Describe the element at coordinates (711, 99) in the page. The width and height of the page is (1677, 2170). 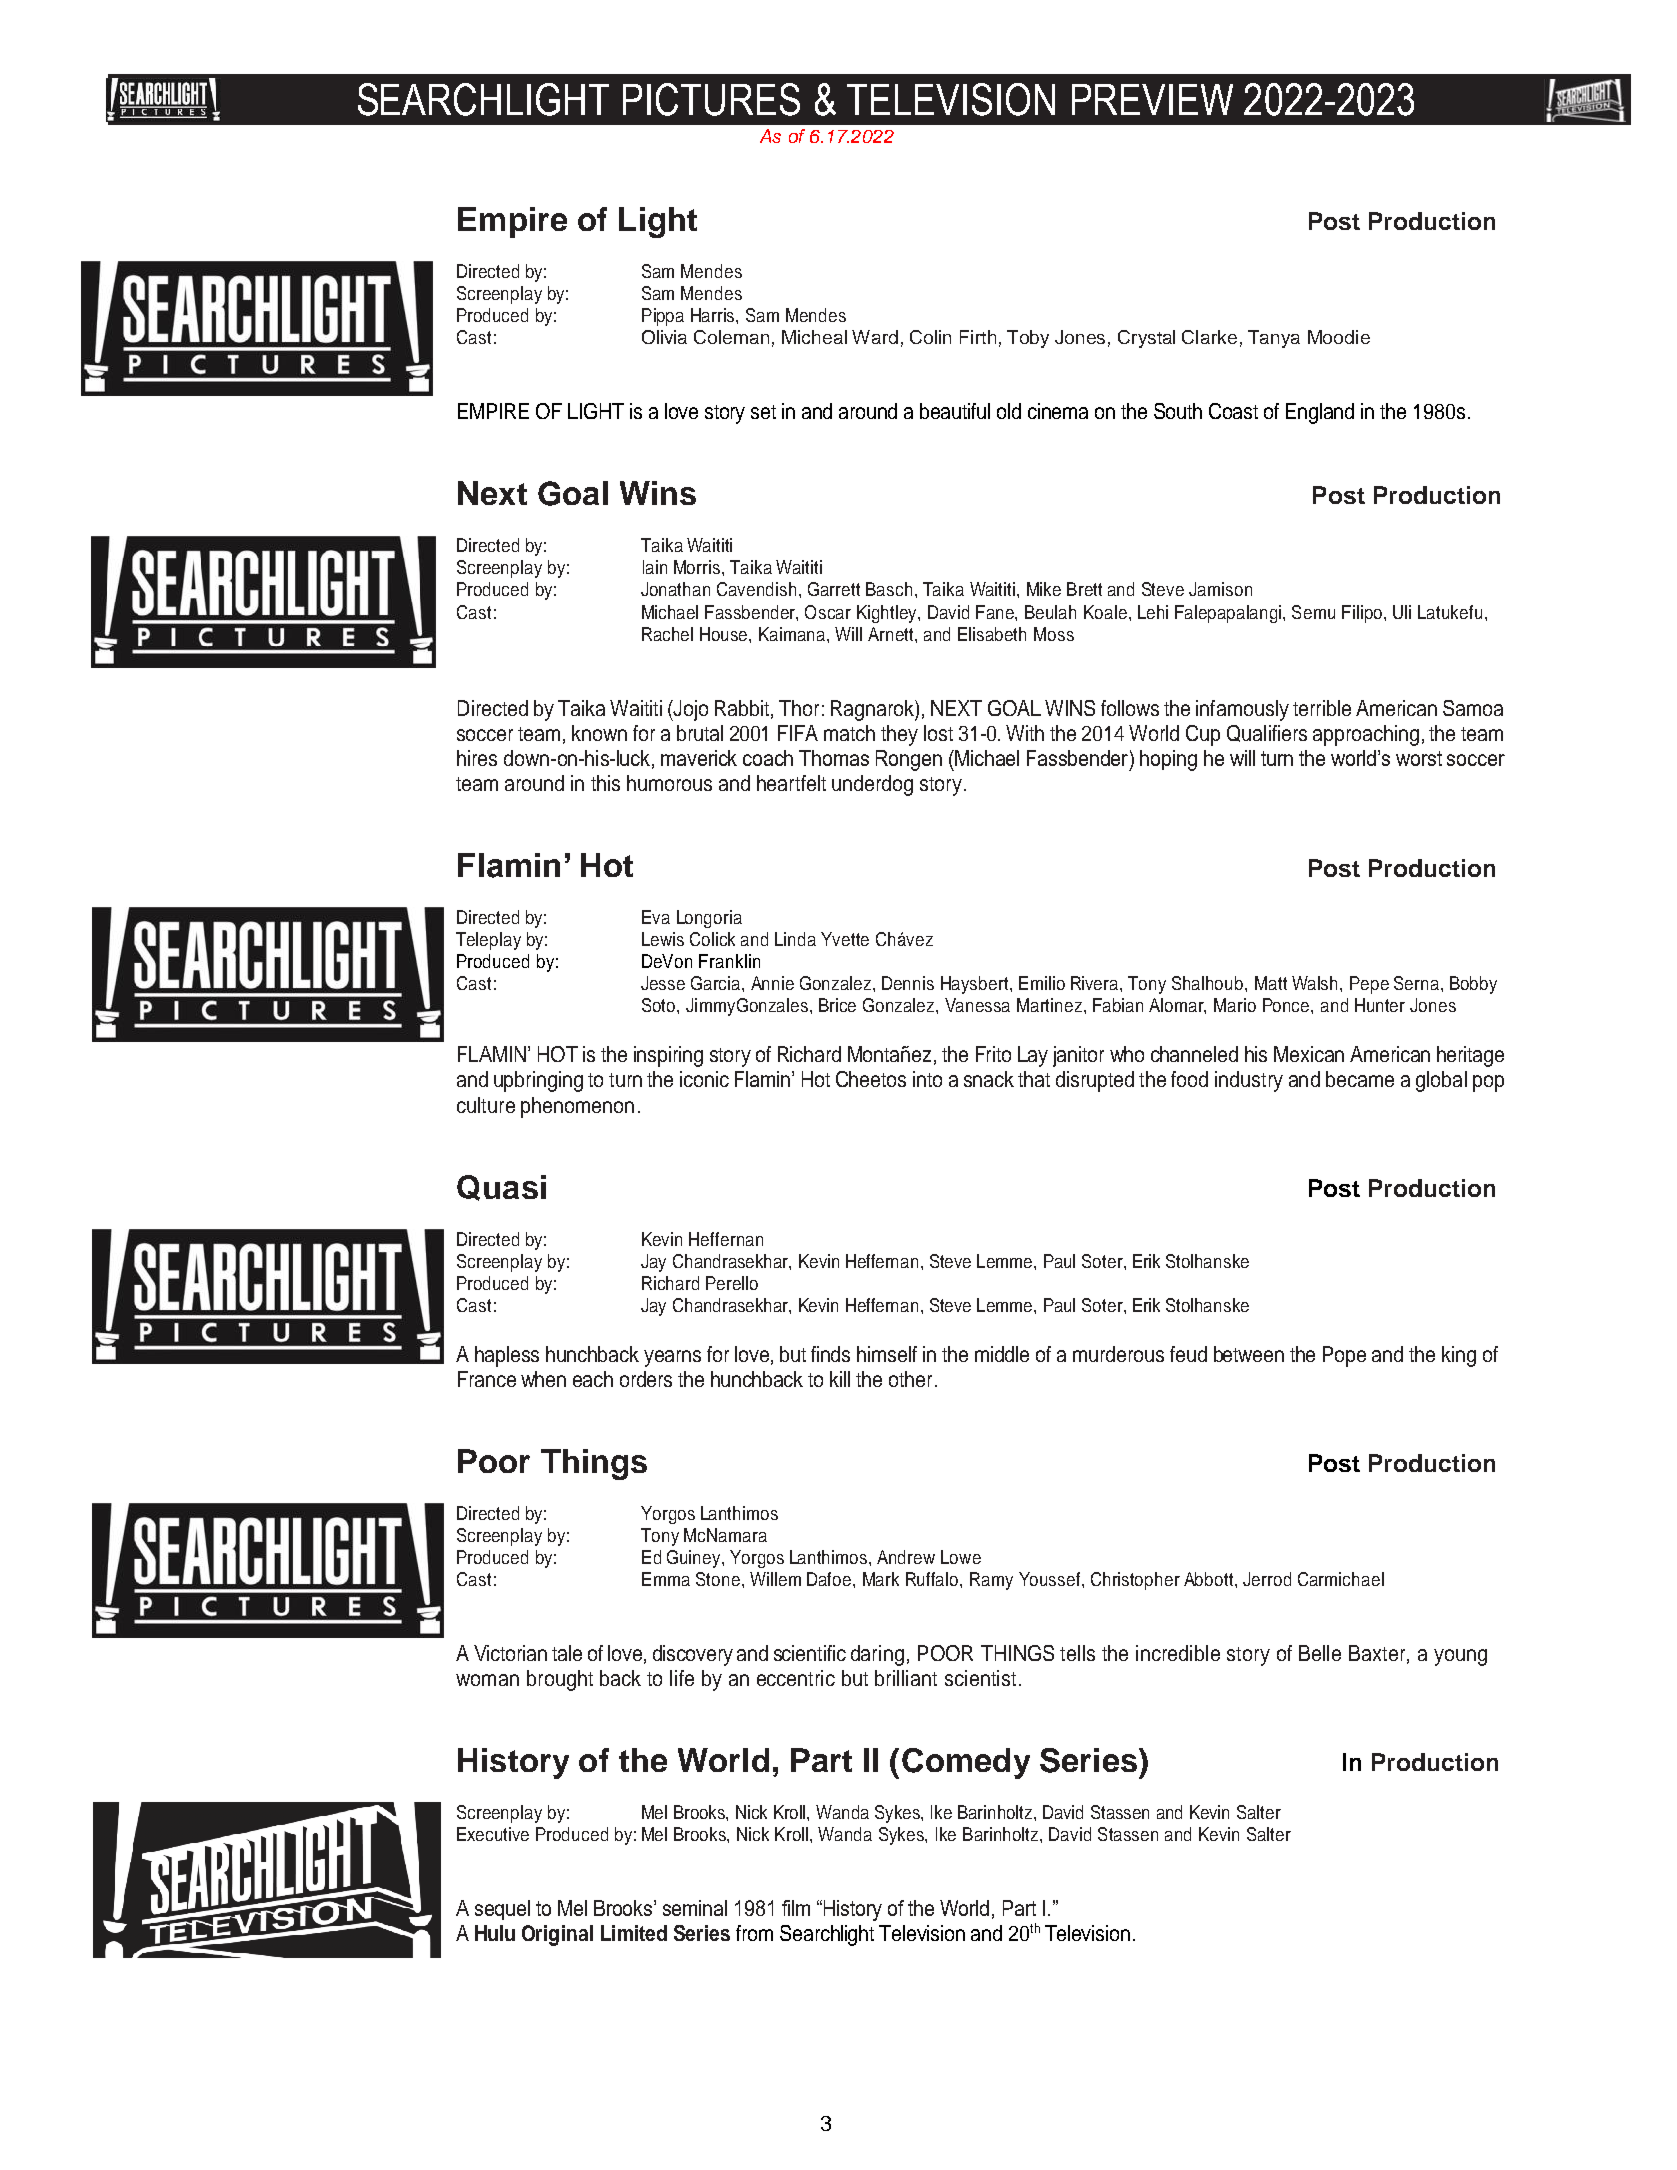
I see `PICTURES` at that location.
